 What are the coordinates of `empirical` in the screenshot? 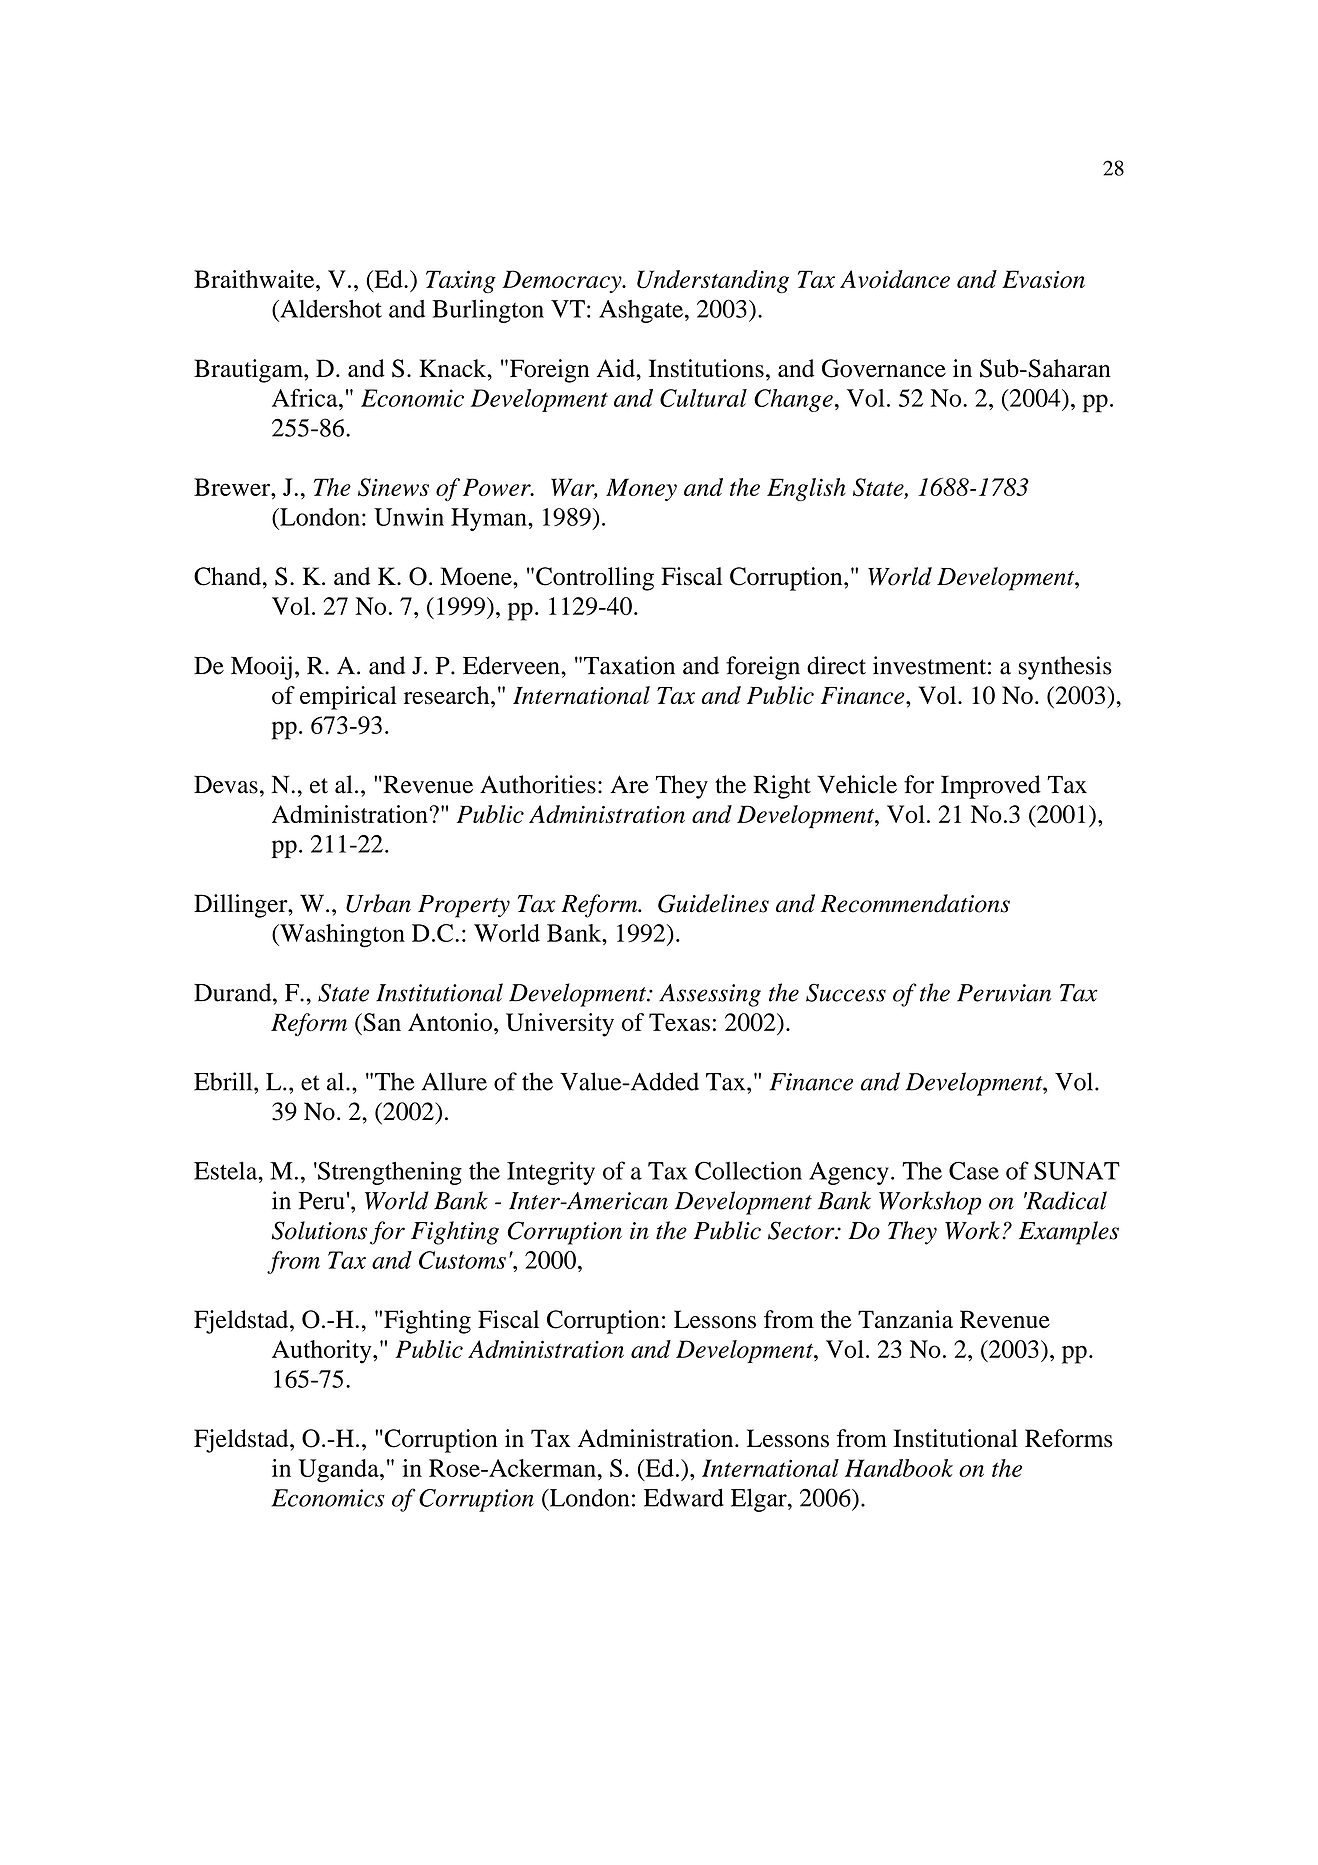 It's located at (348, 698).
